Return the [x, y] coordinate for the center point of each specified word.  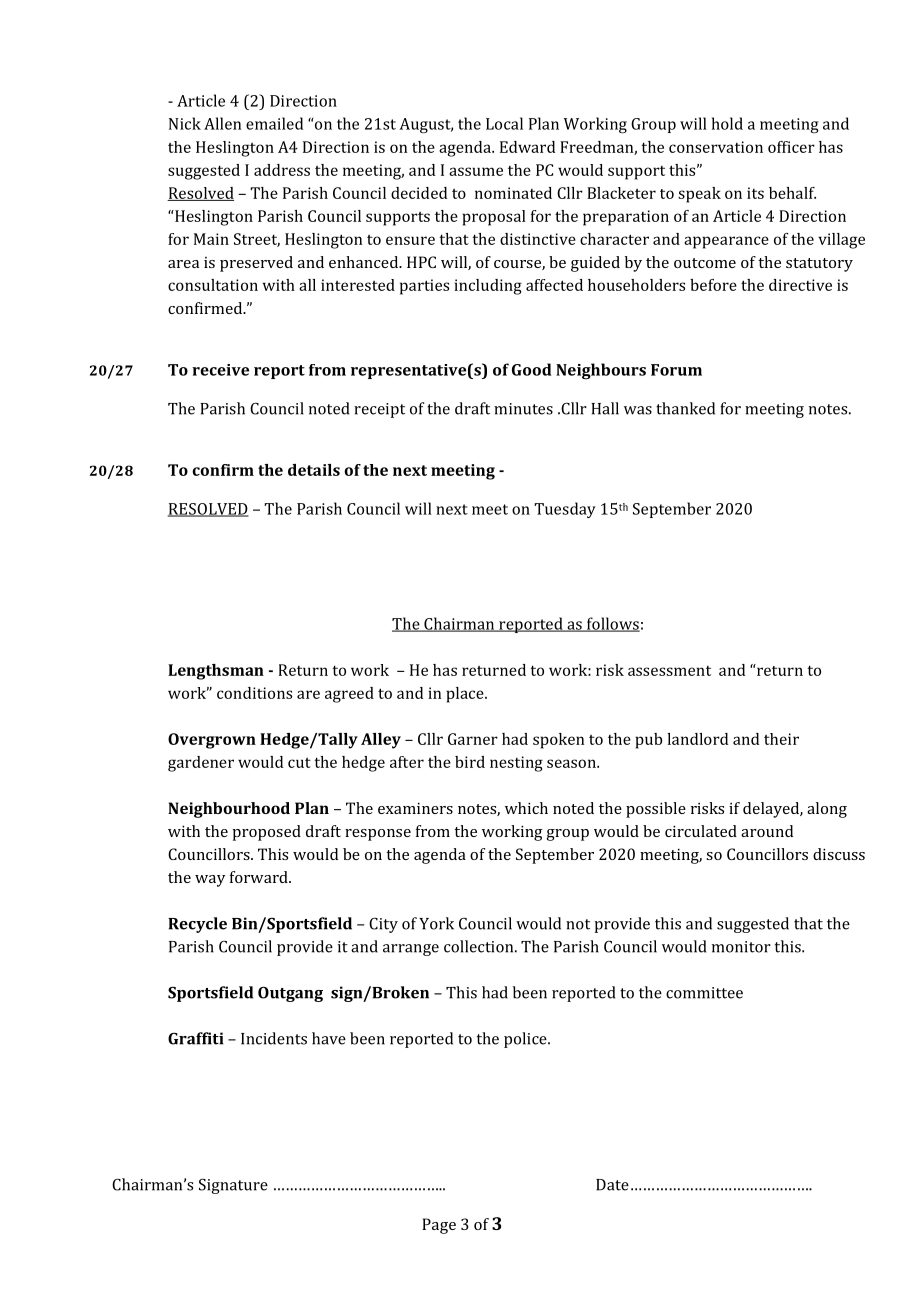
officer [791, 147]
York [436, 923]
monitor [741, 947]
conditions [254, 693]
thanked [685, 408]
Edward [527, 147]
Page [439, 1226]
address [282, 170]
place [466, 695]
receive [220, 370]
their [781, 739]
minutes [523, 409]
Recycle [197, 925]
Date [612, 1185]
